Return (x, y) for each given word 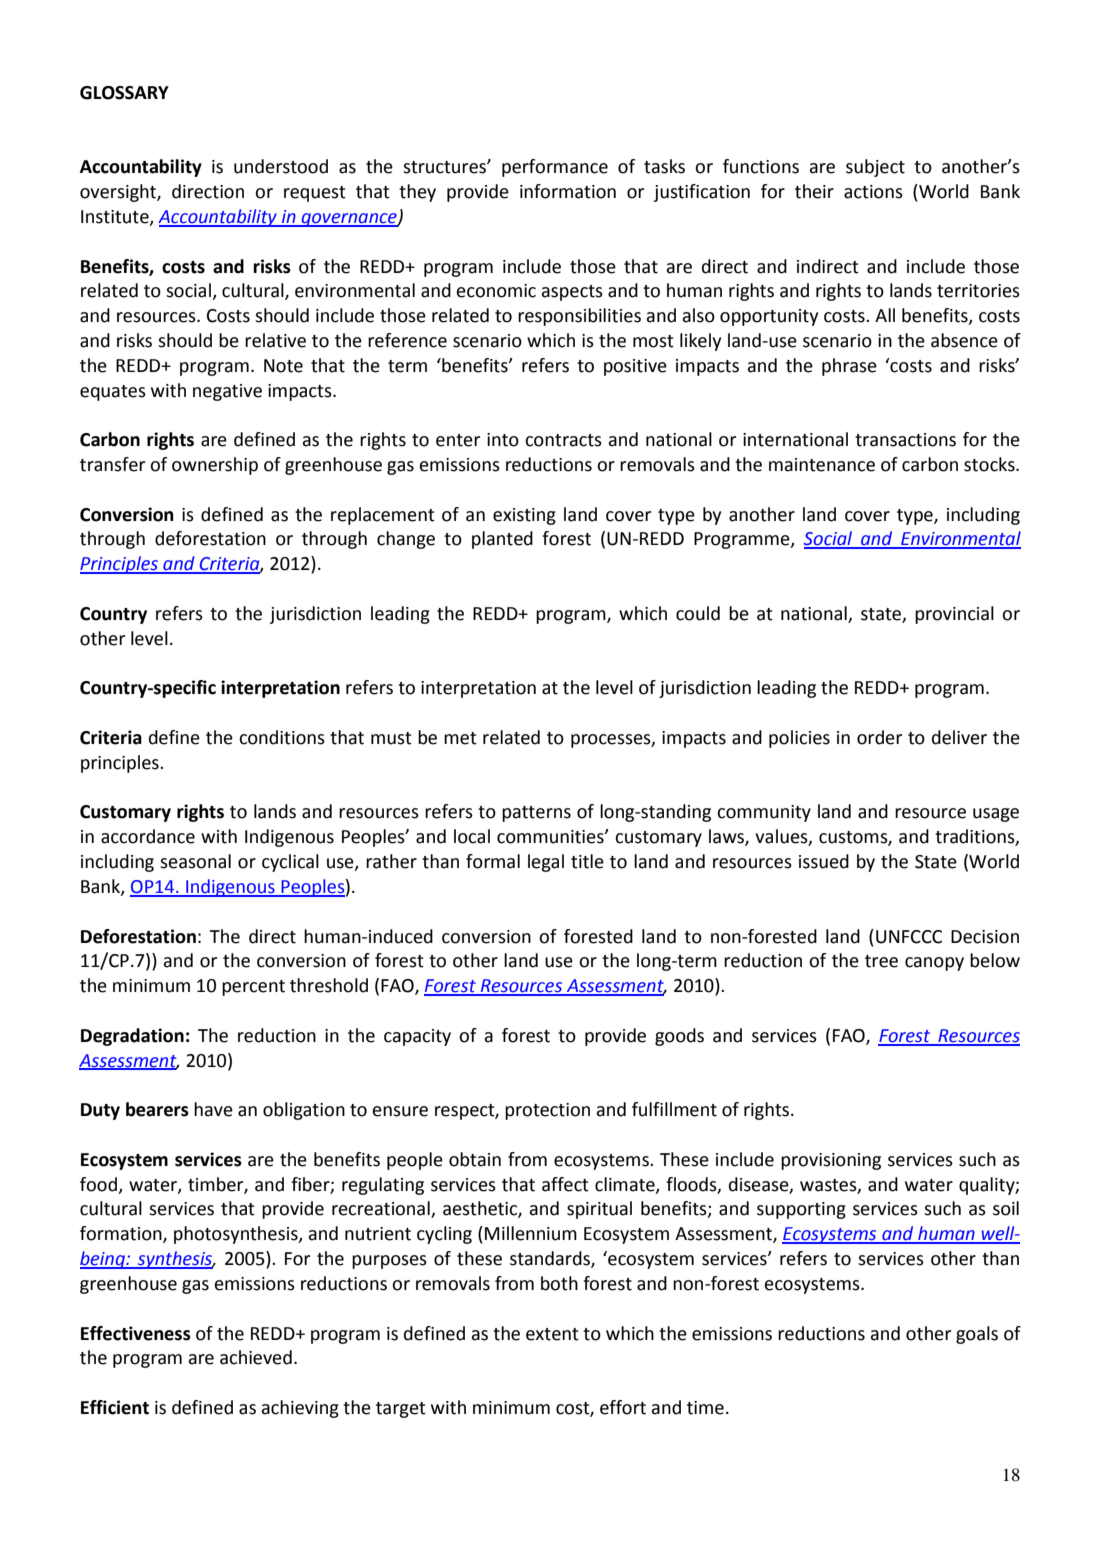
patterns (536, 814)
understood (281, 166)
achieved (256, 1357)
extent (552, 1334)
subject (875, 168)
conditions (282, 737)
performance (555, 168)
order (879, 737)
